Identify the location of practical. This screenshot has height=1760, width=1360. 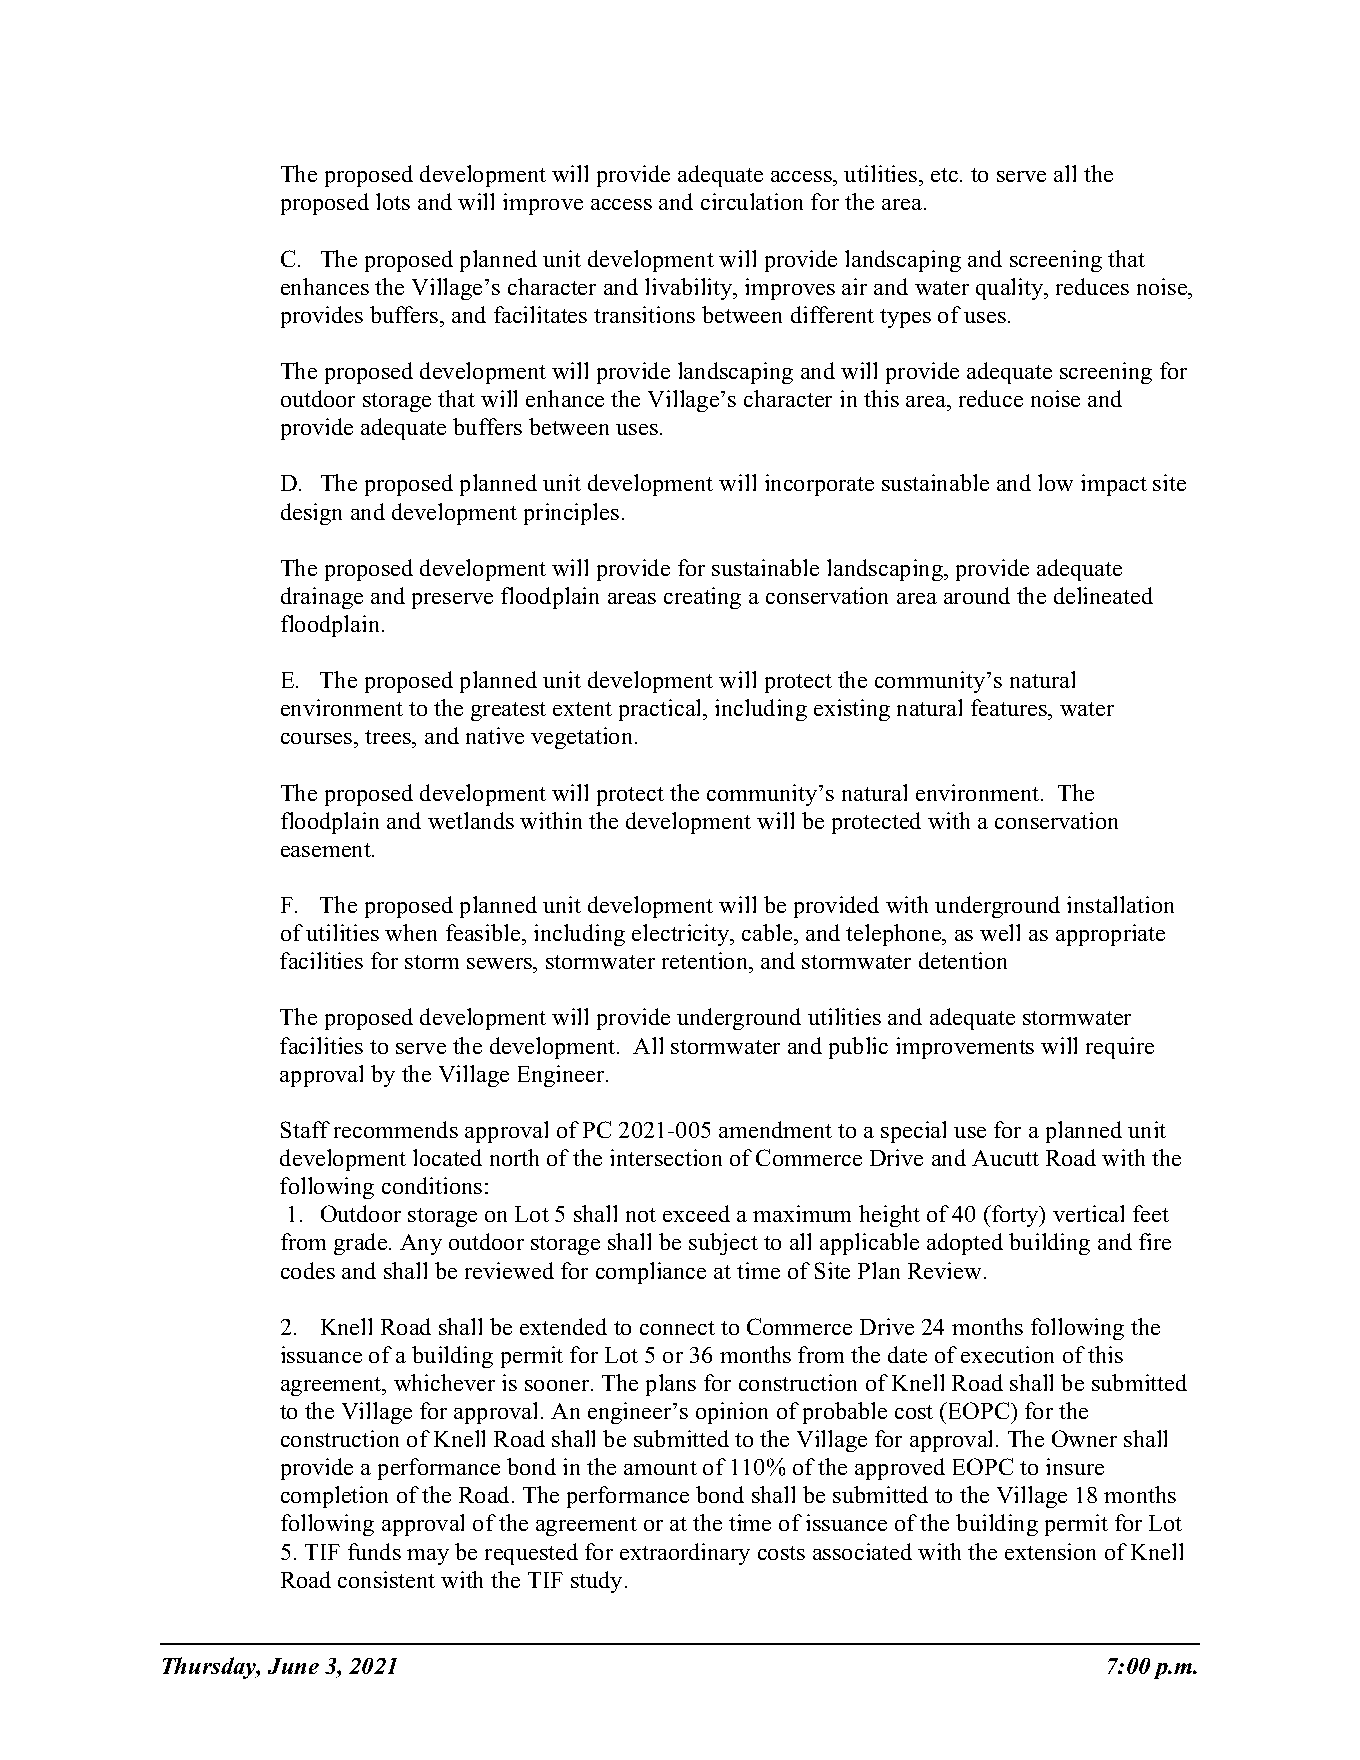
(662, 710).
